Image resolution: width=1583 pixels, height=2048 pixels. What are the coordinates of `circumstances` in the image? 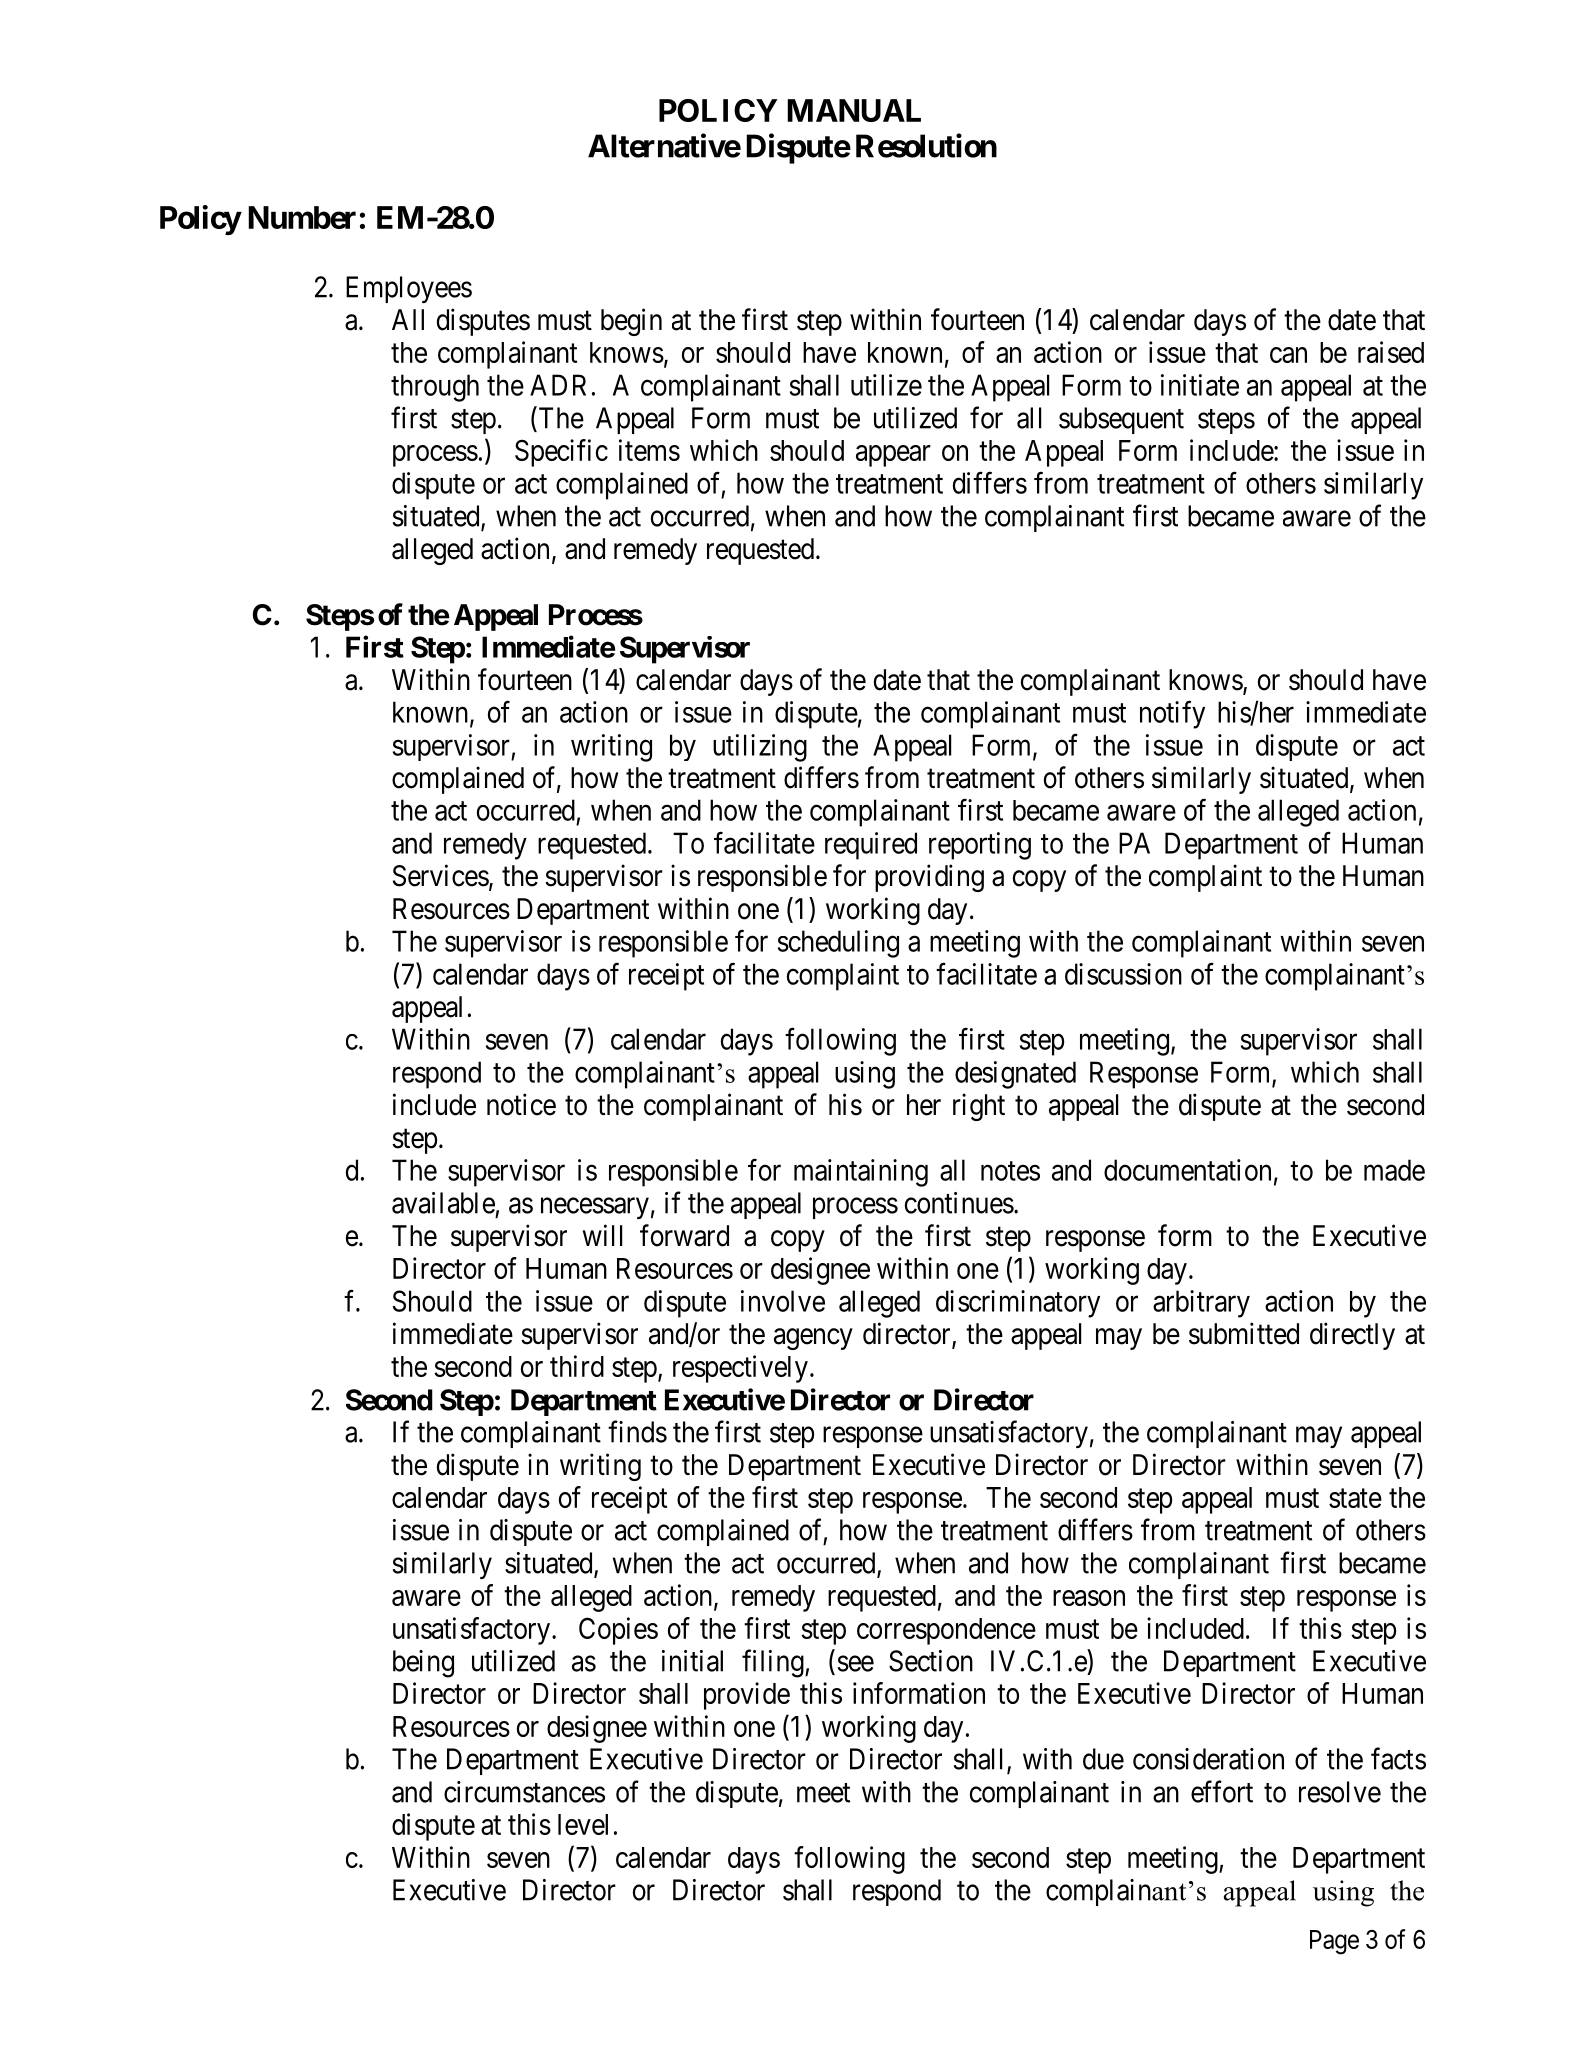 It's located at (524, 1792).
